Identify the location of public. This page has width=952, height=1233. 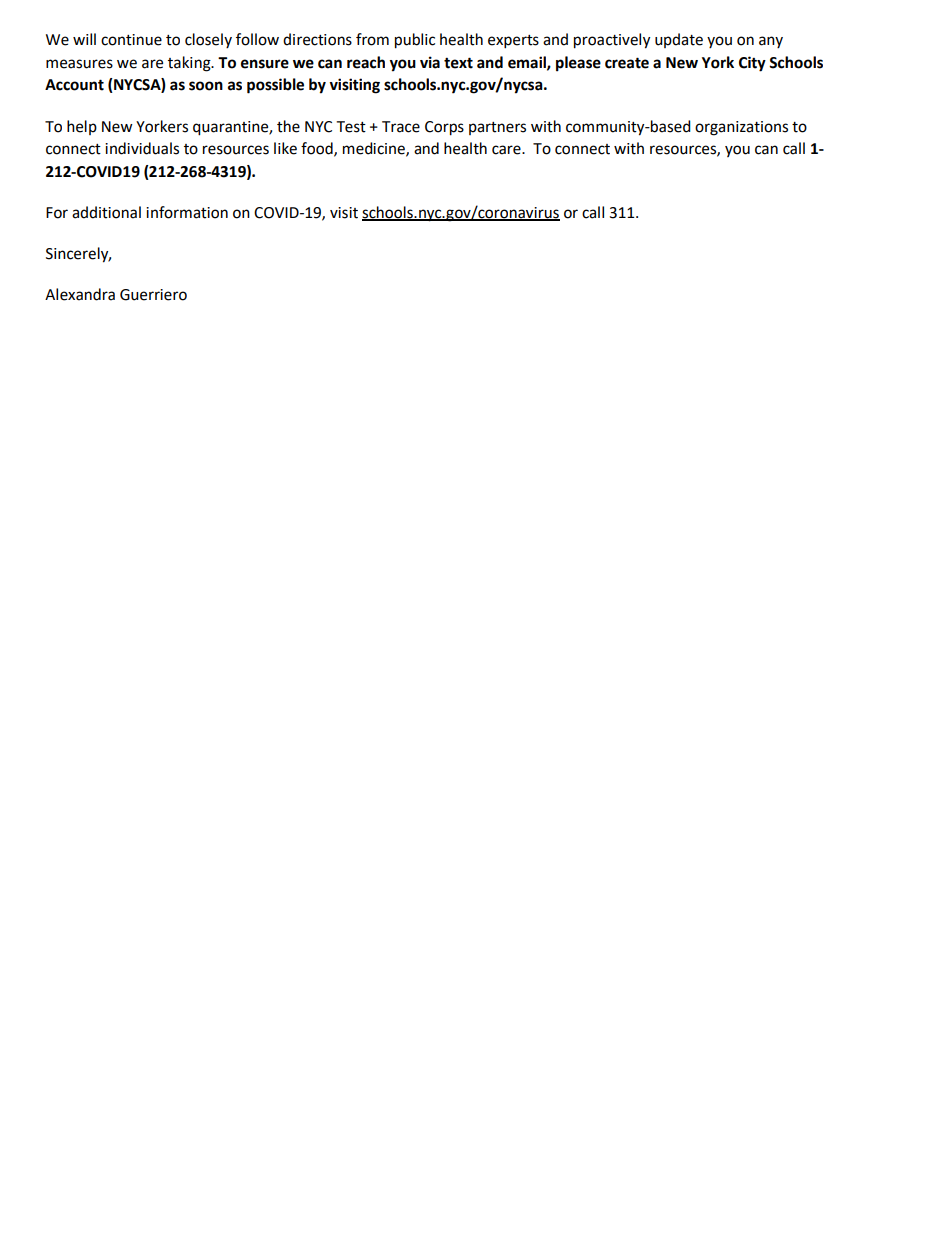
(415, 41).
